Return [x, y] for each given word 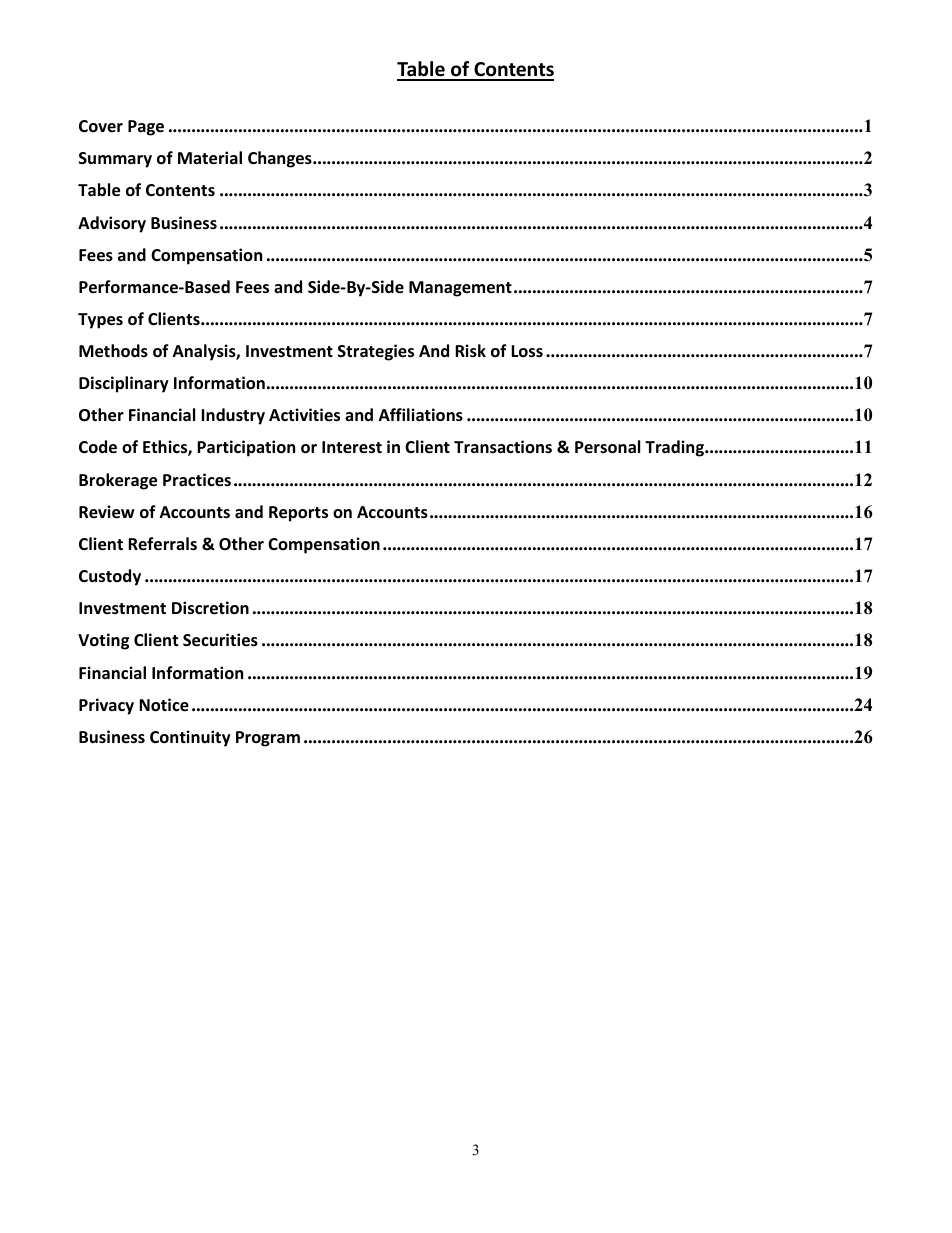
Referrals [162, 544]
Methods [113, 351]
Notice [164, 705]
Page [146, 128]
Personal [607, 447]
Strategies [376, 352]
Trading [675, 448]
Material [210, 158]
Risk [470, 351]
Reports [298, 514]
